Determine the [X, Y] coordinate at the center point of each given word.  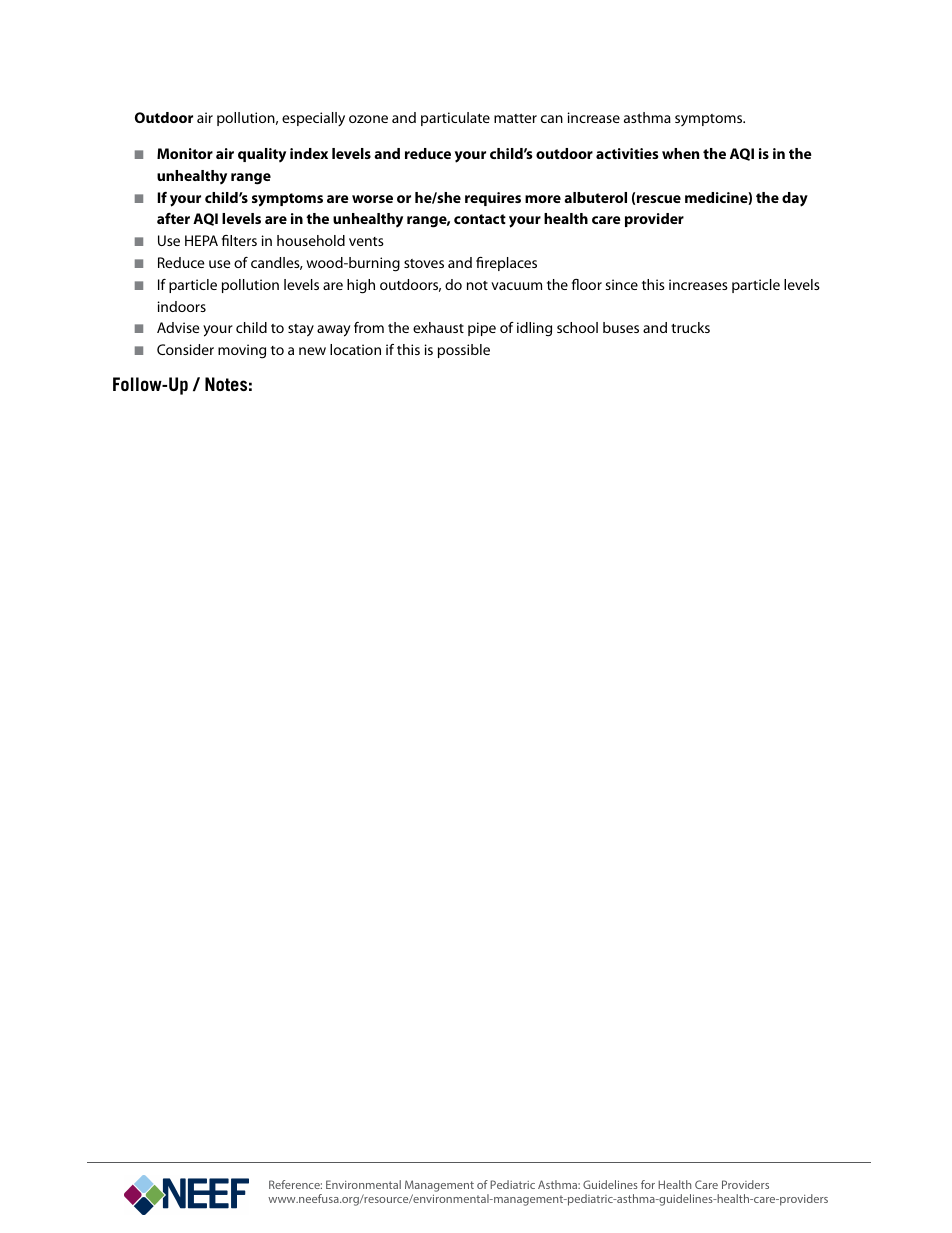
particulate [455, 119]
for [648, 1184]
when [680, 153]
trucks [690, 327]
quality [262, 155]
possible [464, 351]
